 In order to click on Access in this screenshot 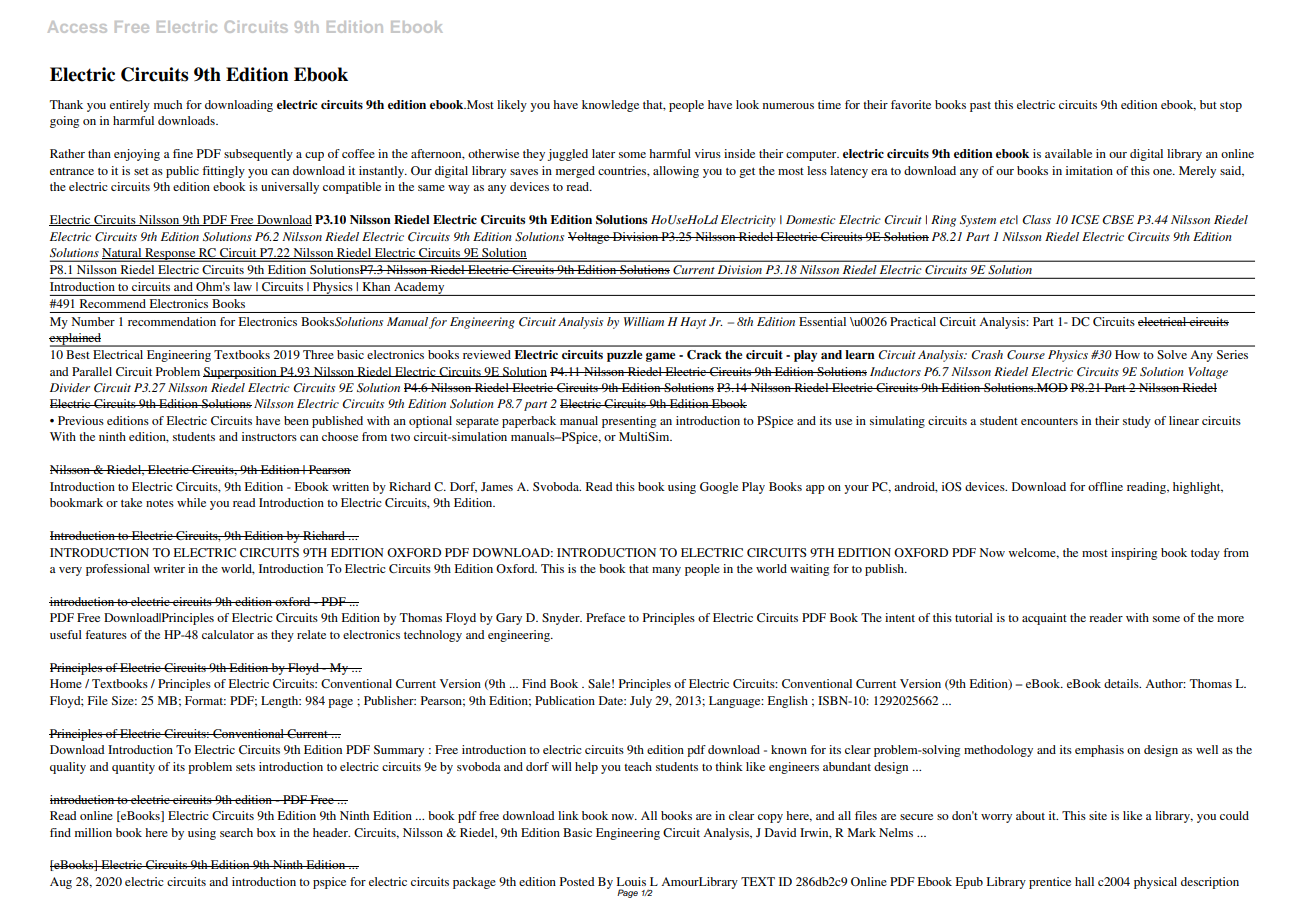, I will do `click(77, 27)`.
